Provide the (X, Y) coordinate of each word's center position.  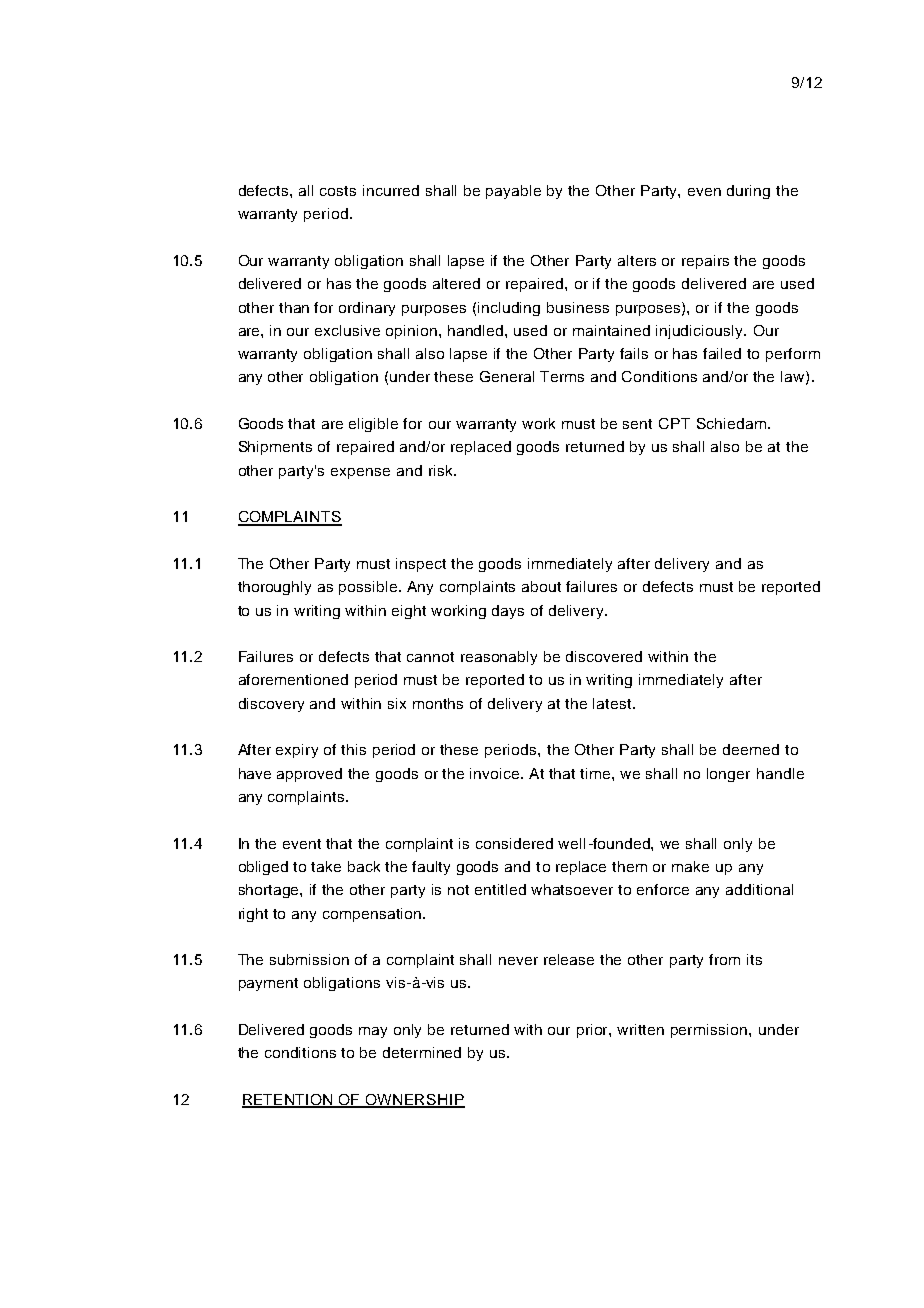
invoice (496, 773)
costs (338, 191)
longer (728, 775)
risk (442, 470)
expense (360, 473)
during (748, 192)
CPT (674, 423)
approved (309, 775)
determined (422, 1052)
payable (513, 192)
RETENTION (288, 1101)
